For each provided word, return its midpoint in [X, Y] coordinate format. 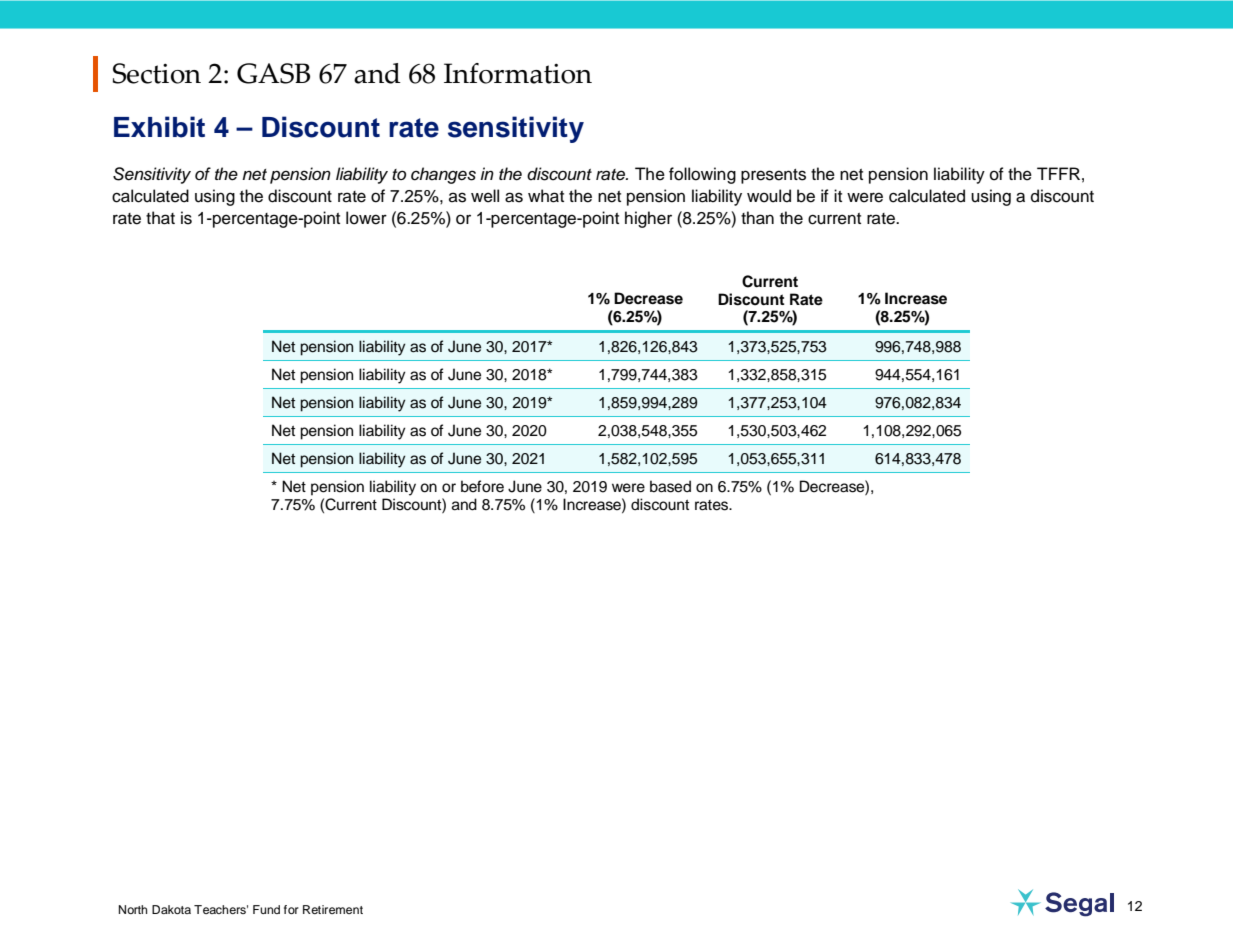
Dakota [171, 909]
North [133, 909]
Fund [266, 909]
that [160, 218]
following [702, 175]
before [482, 486]
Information [518, 73]
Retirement [333, 909]
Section [157, 73]
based [670, 486]
